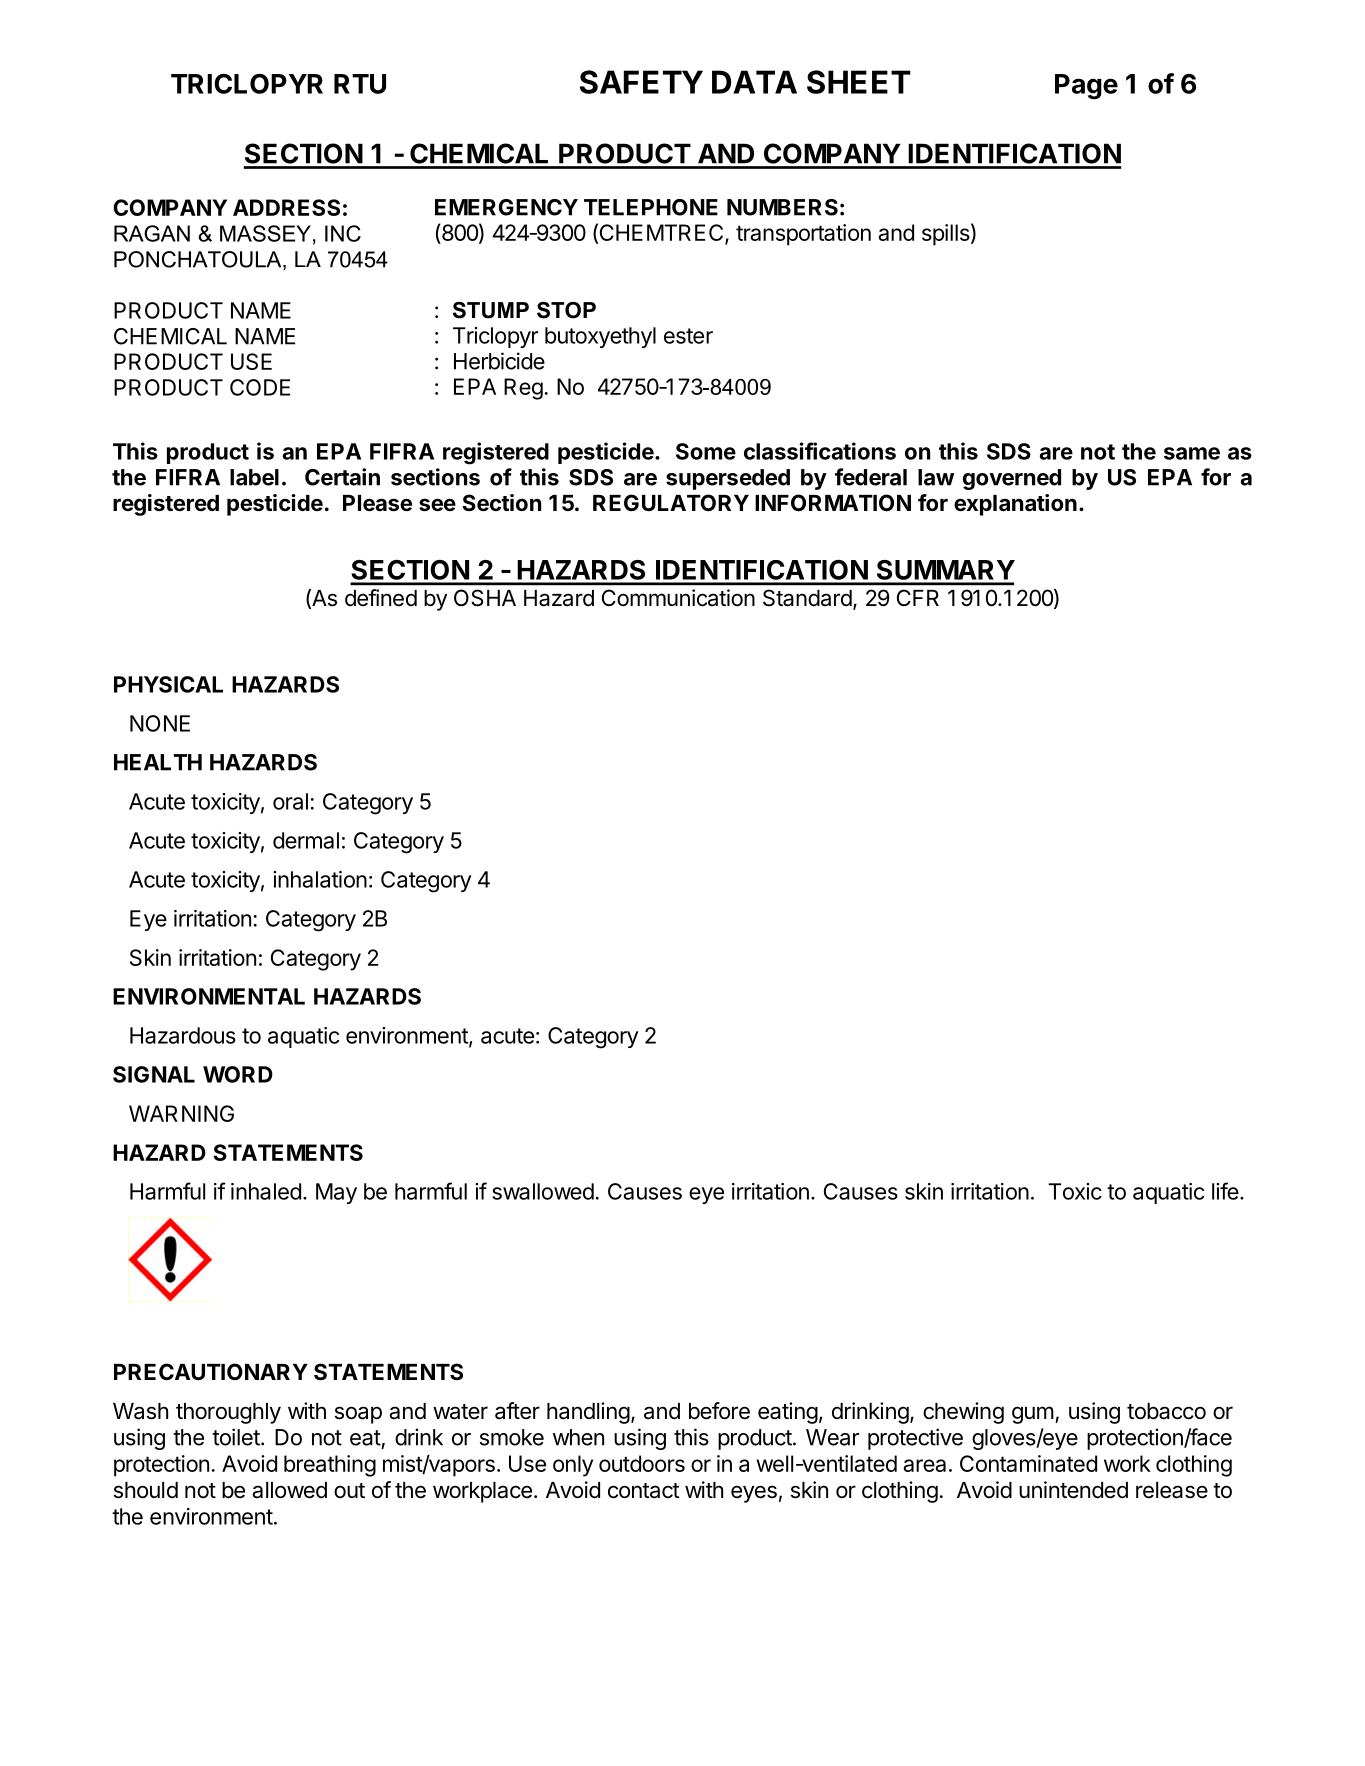 Image resolution: width=1365 pixels, height=1766 pixels. What do you see at coordinates (641, 82) in the screenshot?
I see `SAFETY` at bounding box center [641, 82].
